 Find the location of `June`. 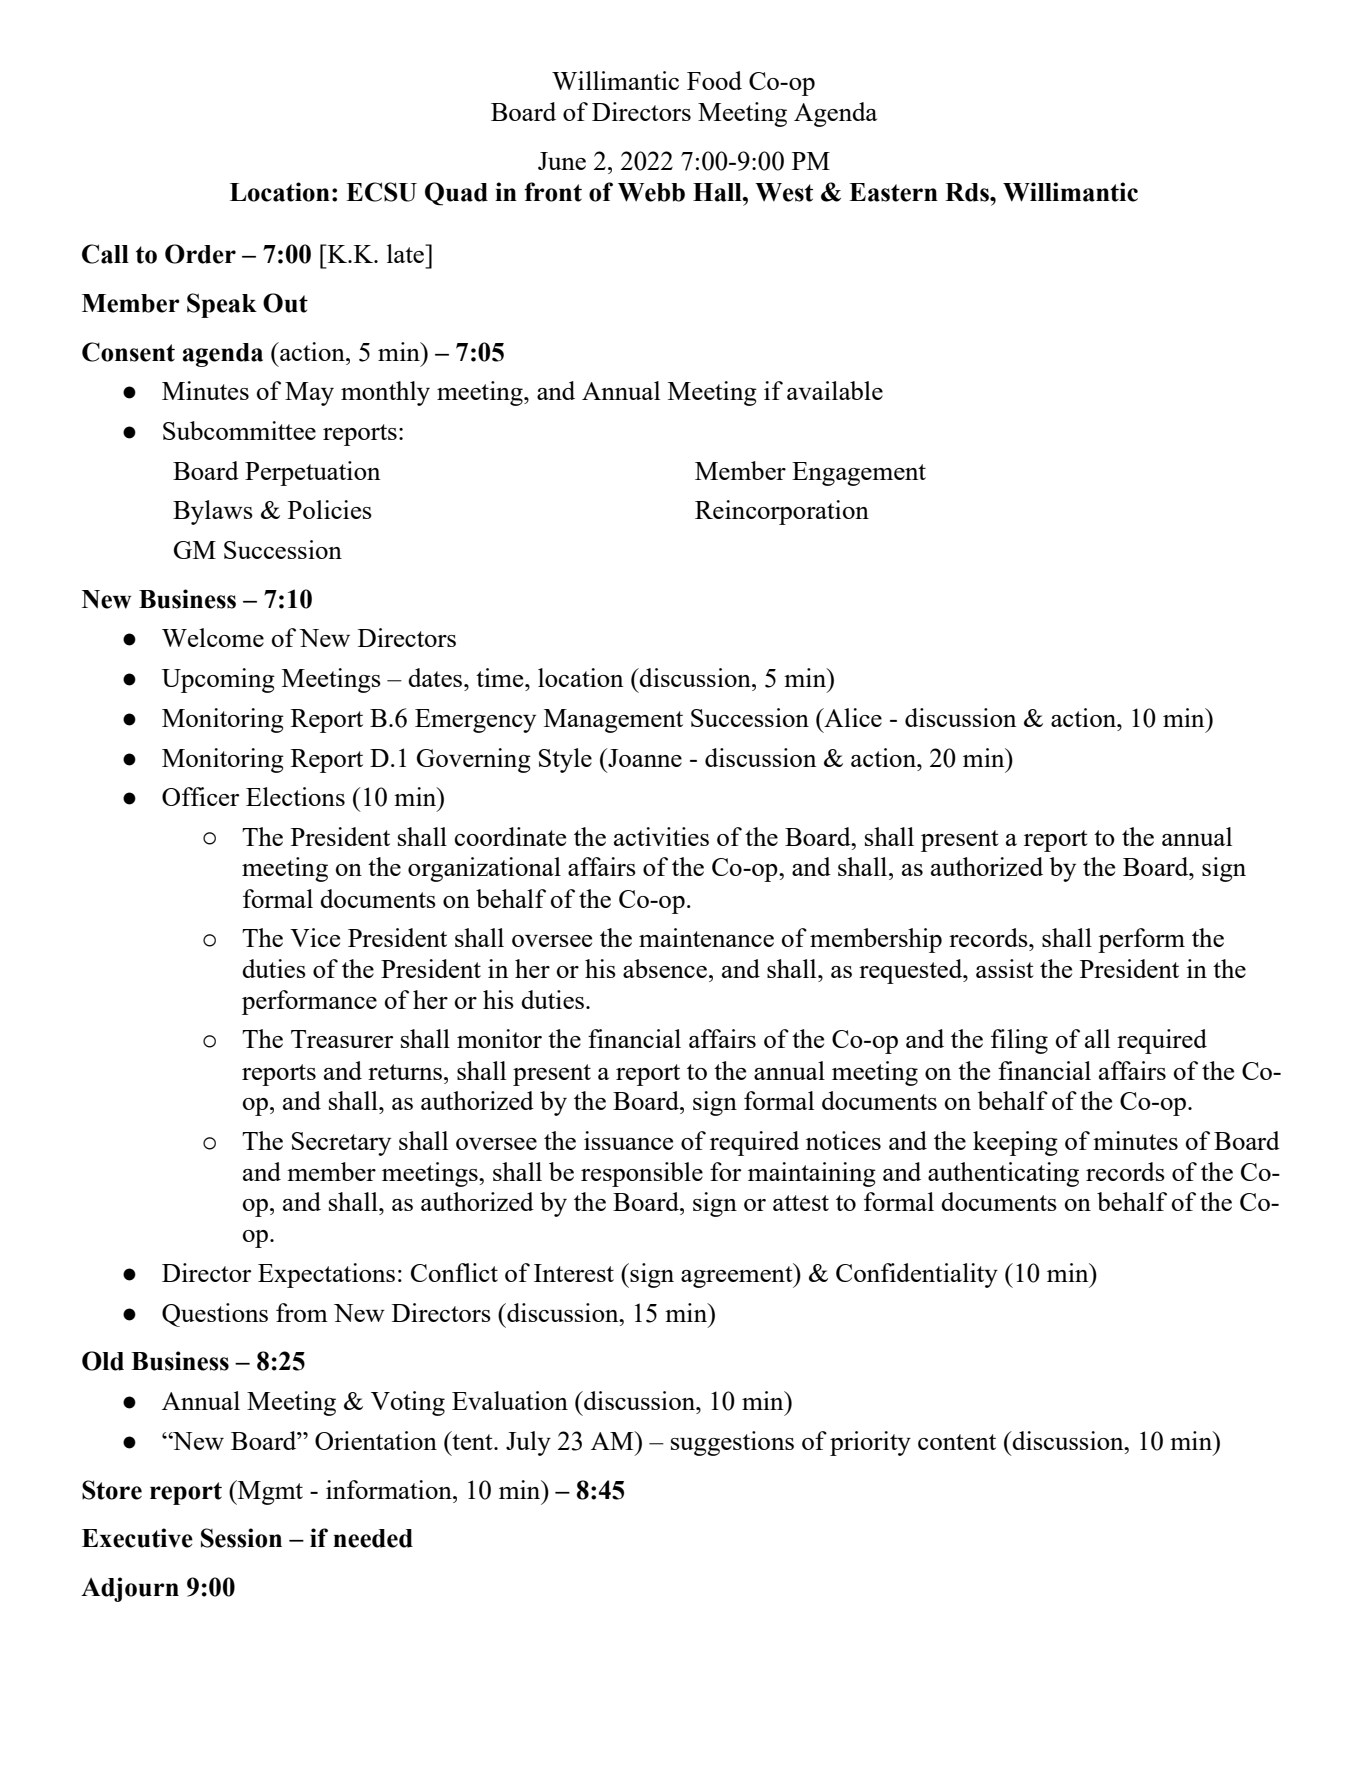

June is located at coordinates (562, 161).
